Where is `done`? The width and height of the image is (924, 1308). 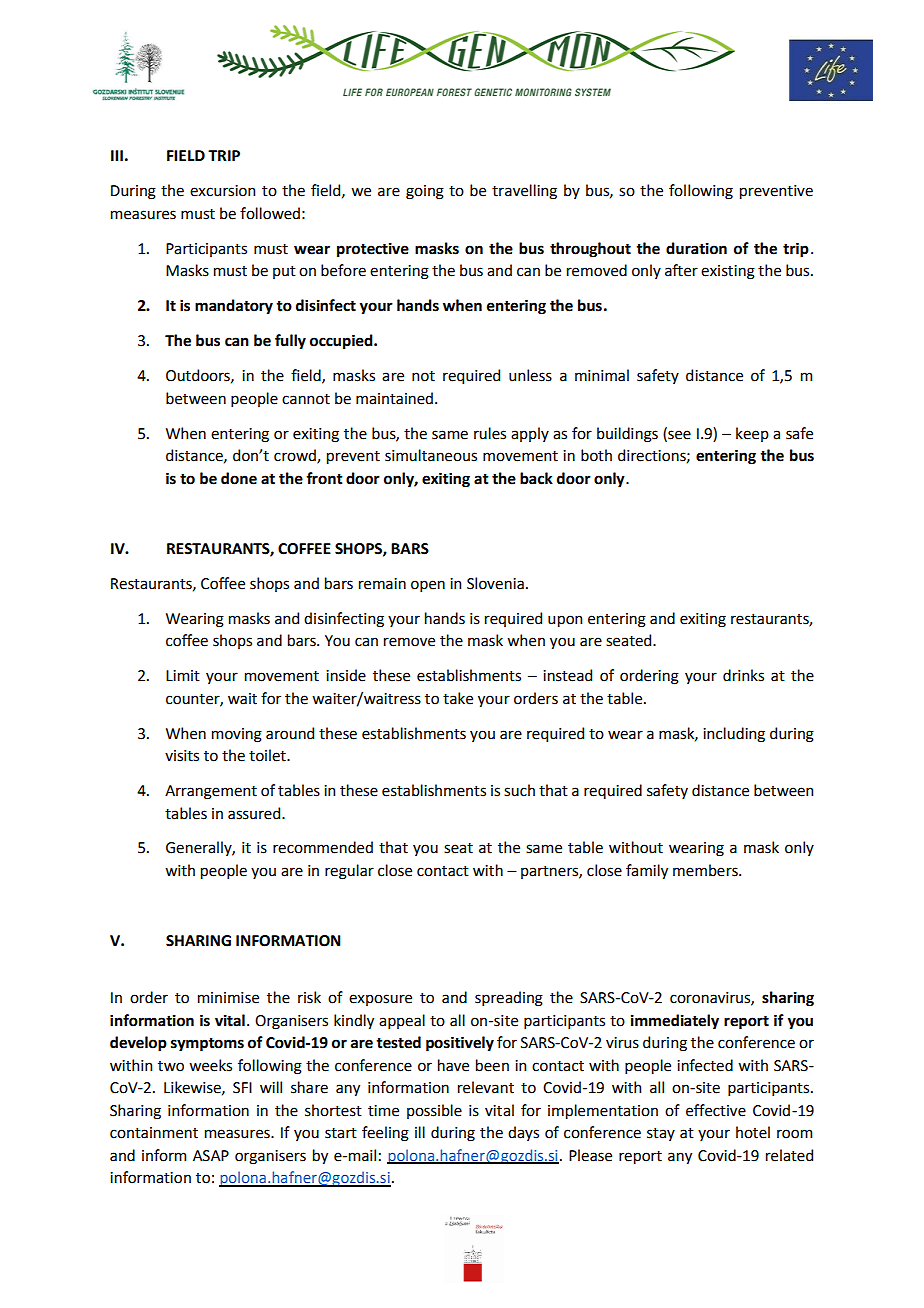
done is located at coordinates (239, 478).
